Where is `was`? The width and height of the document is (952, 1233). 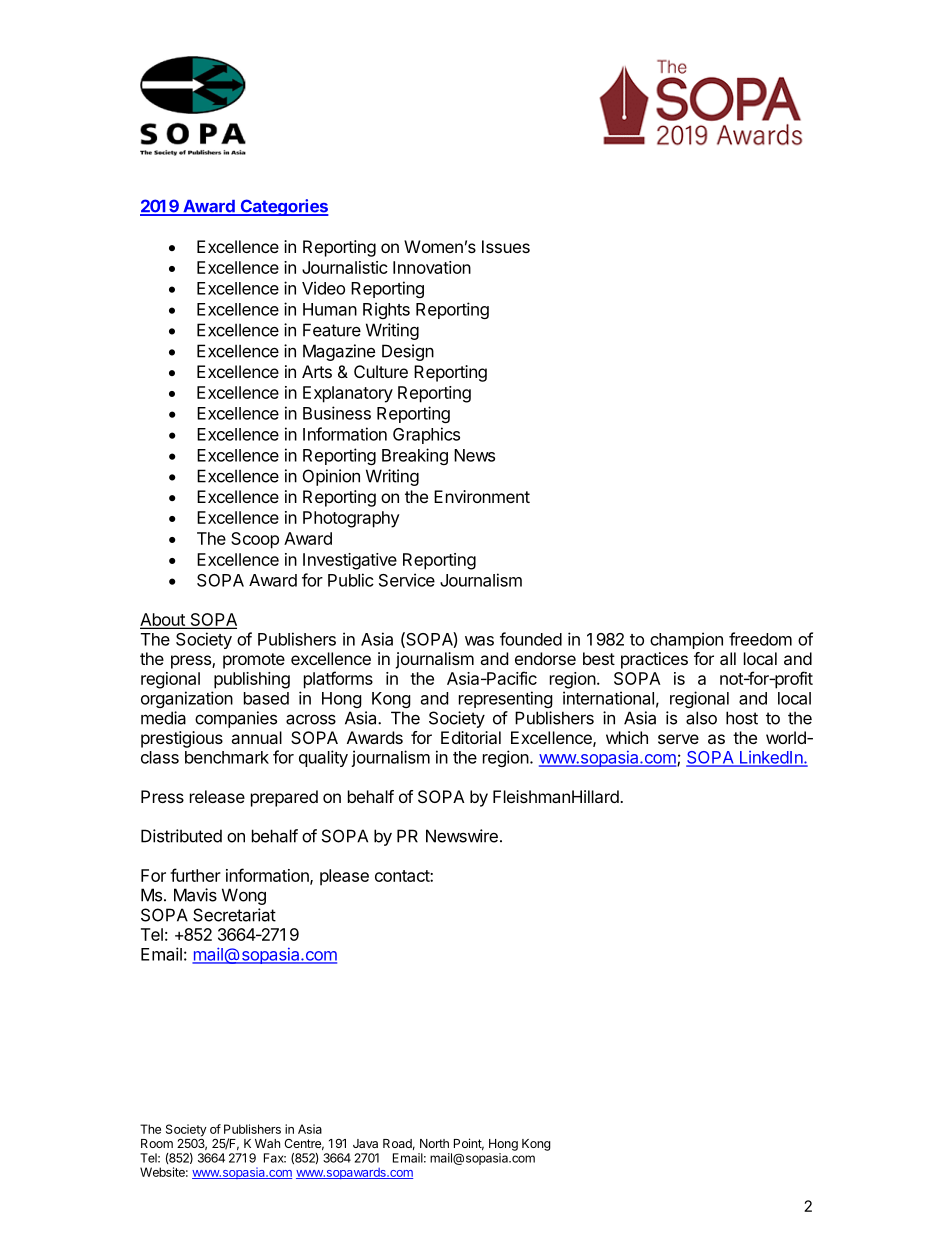 was is located at coordinates (479, 641).
